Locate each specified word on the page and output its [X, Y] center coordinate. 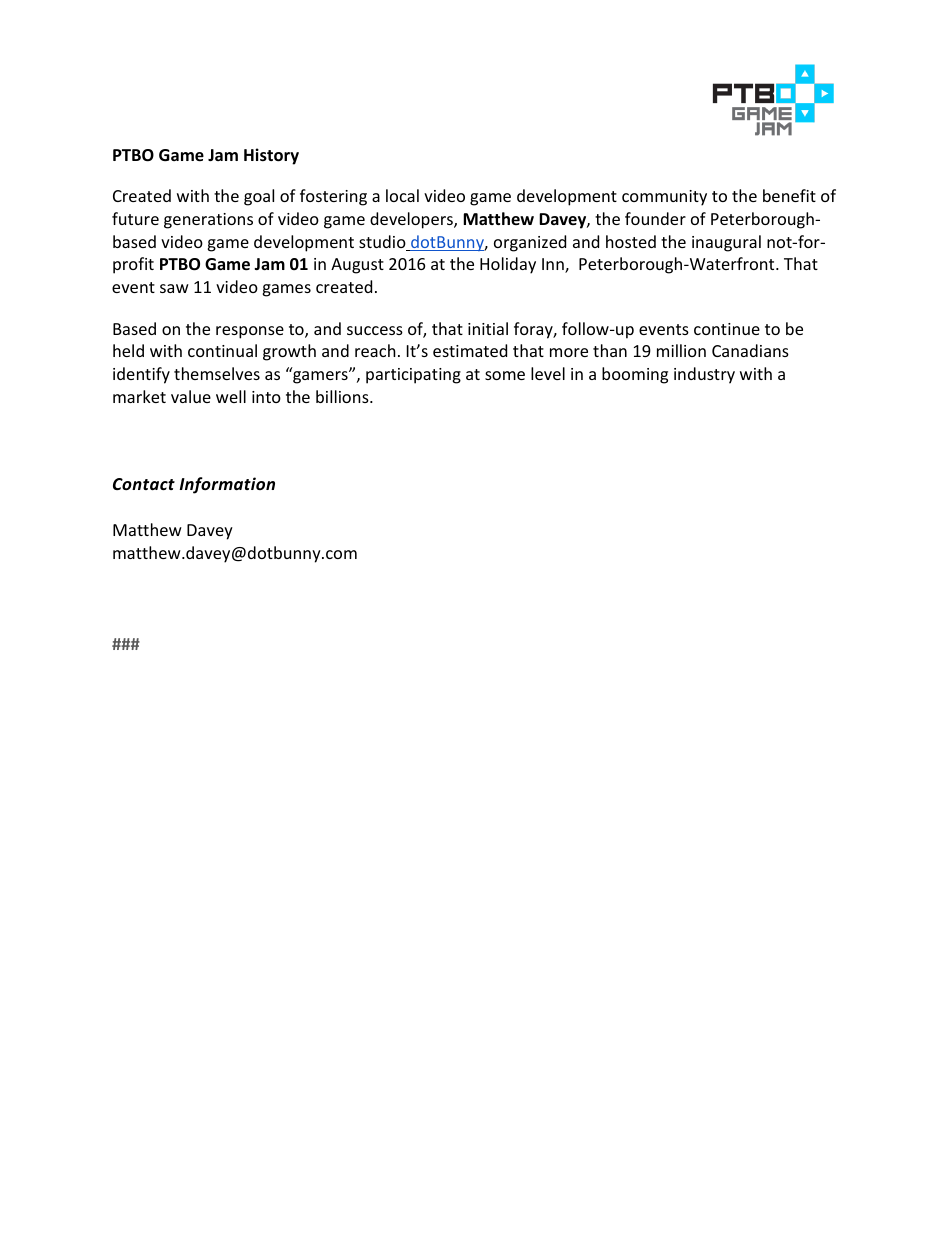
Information [227, 485]
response [250, 332]
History [271, 156]
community [664, 198]
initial [488, 328]
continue [727, 329]
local [402, 195]
